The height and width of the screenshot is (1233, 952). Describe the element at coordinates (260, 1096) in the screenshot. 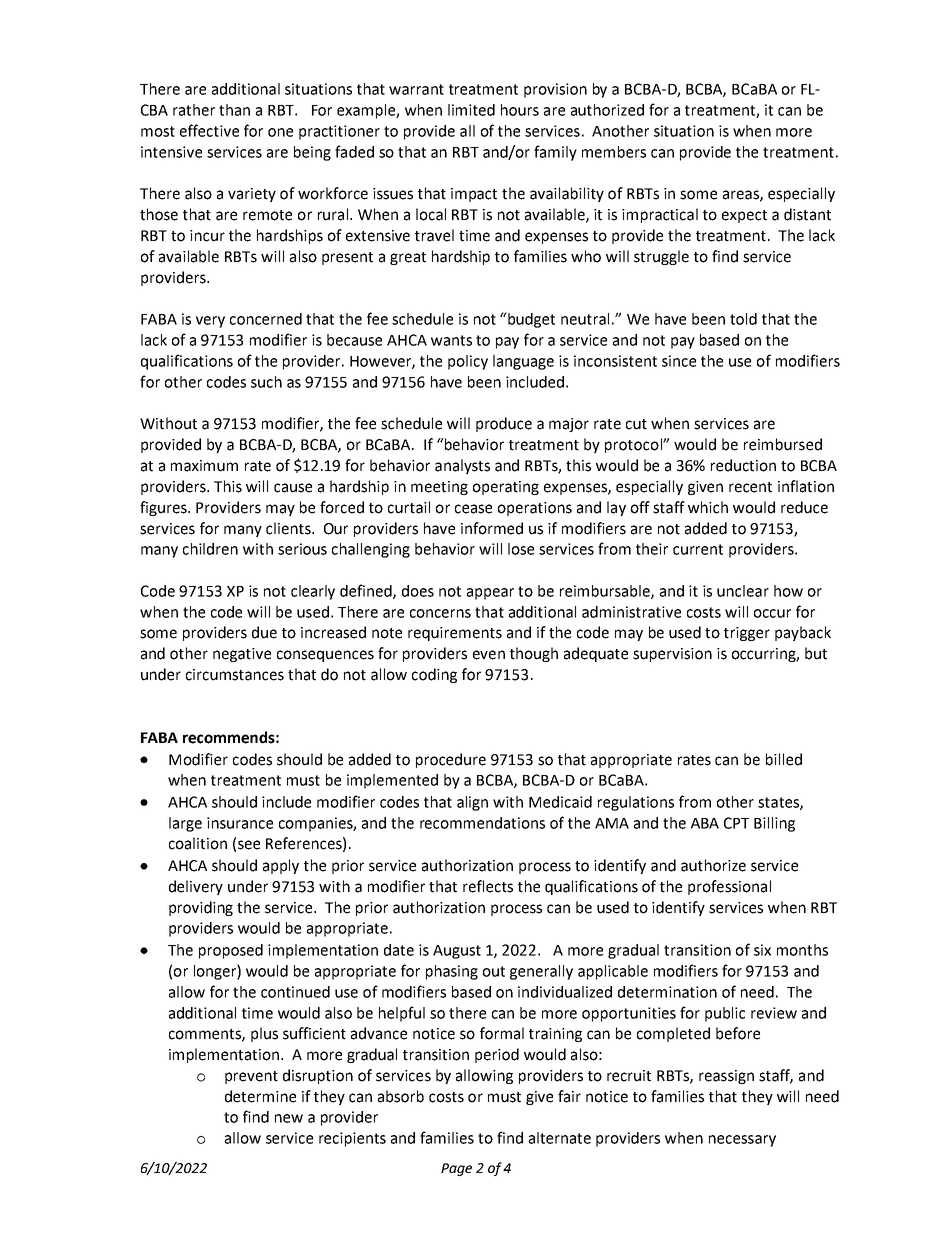

I see `determine` at that location.
